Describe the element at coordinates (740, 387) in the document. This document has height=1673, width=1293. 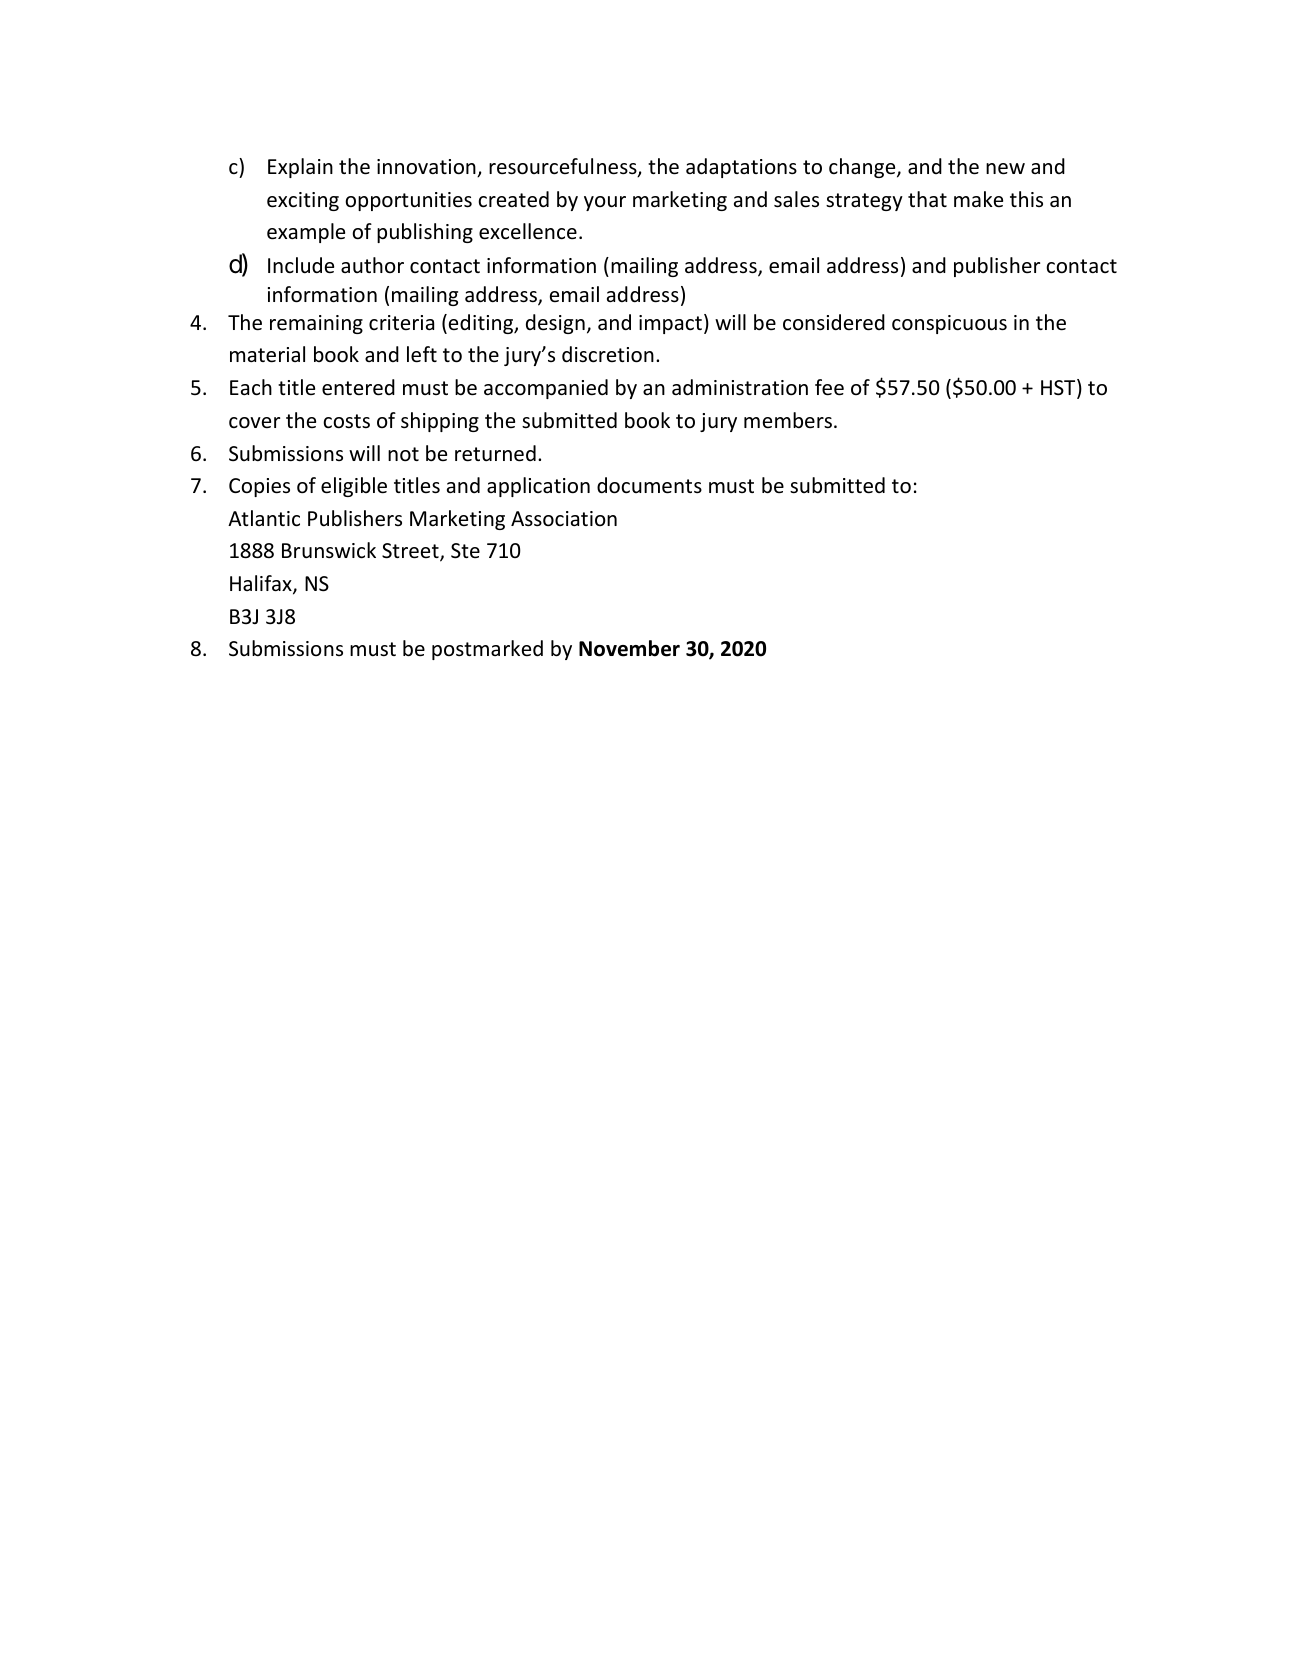
I see `administration` at that location.
